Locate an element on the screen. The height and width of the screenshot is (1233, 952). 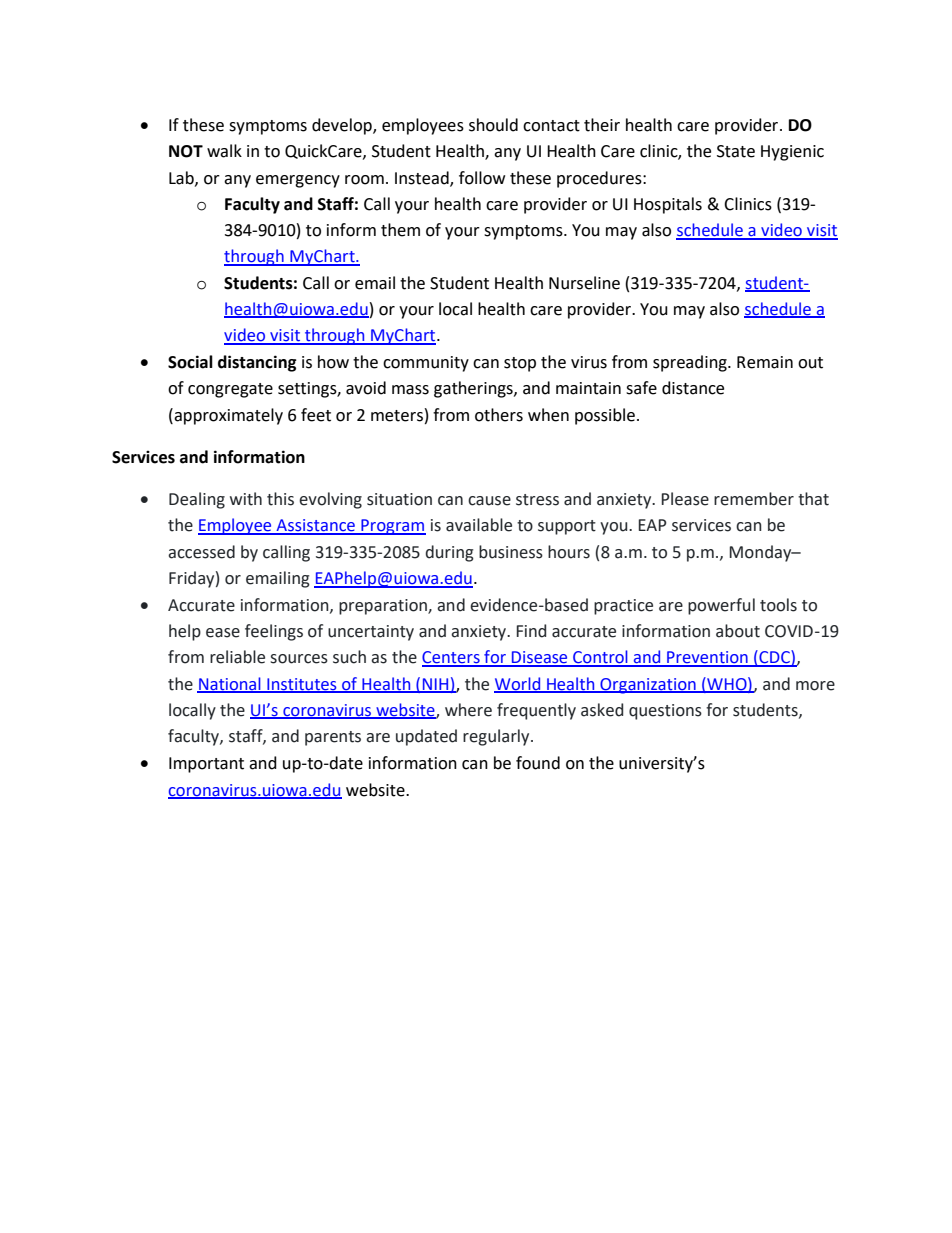
regularly is located at coordinates (497, 737).
